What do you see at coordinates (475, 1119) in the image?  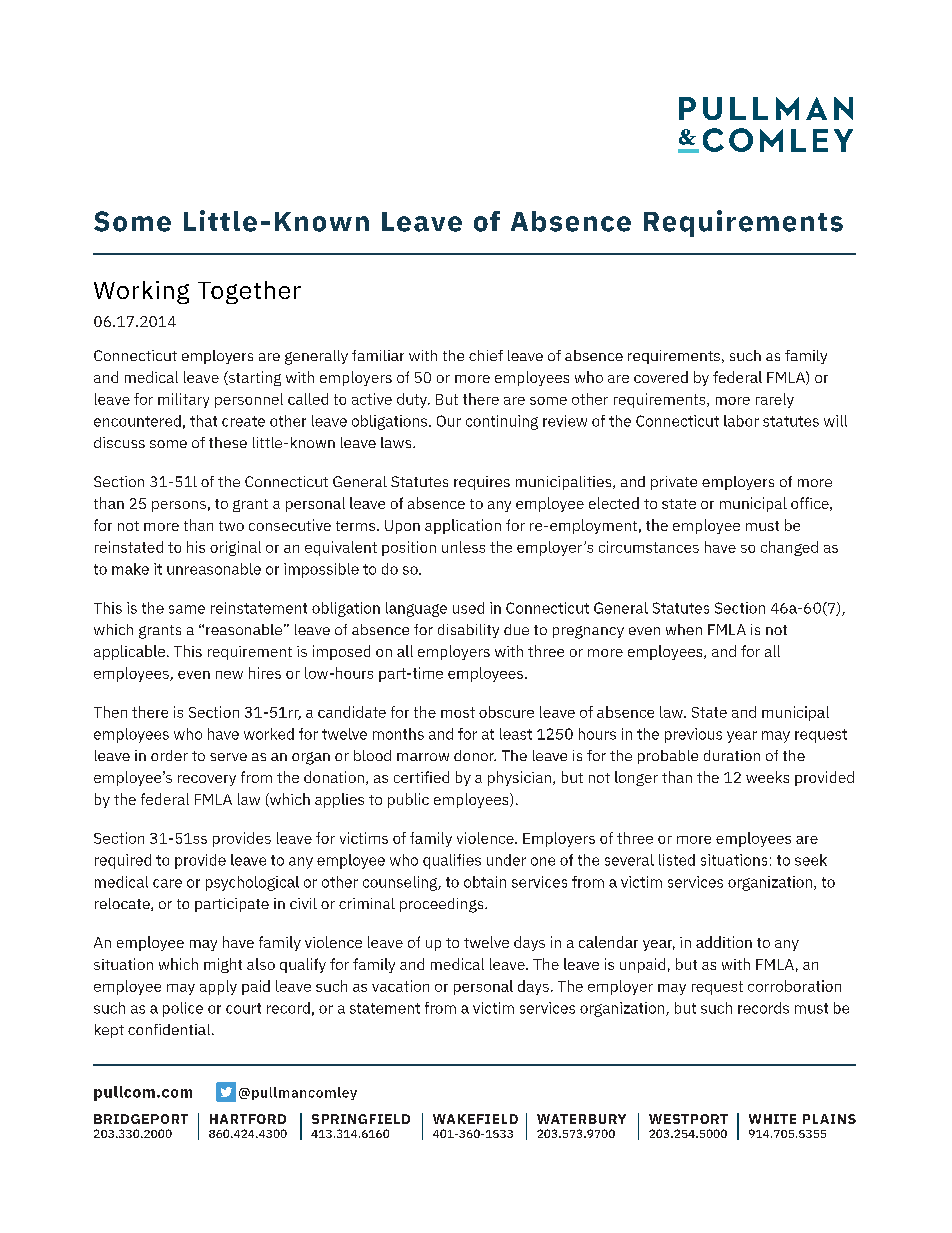 I see `WAKEFIELD` at bounding box center [475, 1119].
